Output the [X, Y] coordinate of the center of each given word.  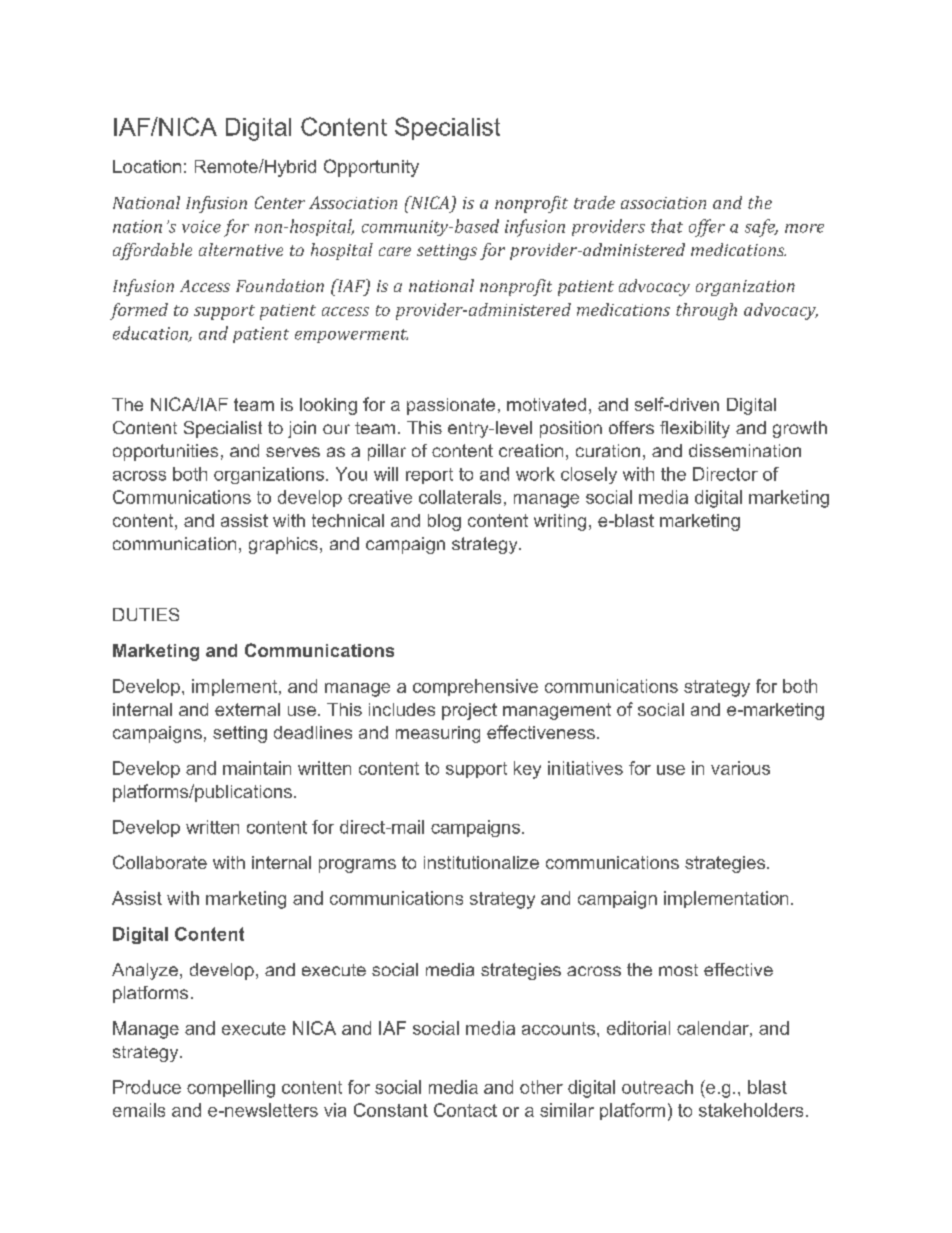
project [469, 711]
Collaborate [160, 862]
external [247, 709]
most [678, 970]
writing [560, 522]
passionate [451, 406]
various [740, 768]
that [667, 226]
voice [201, 226]
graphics [283, 545]
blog [444, 522]
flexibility [695, 429]
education [151, 334]
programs [357, 866]
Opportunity [371, 168]
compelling [231, 1089]
